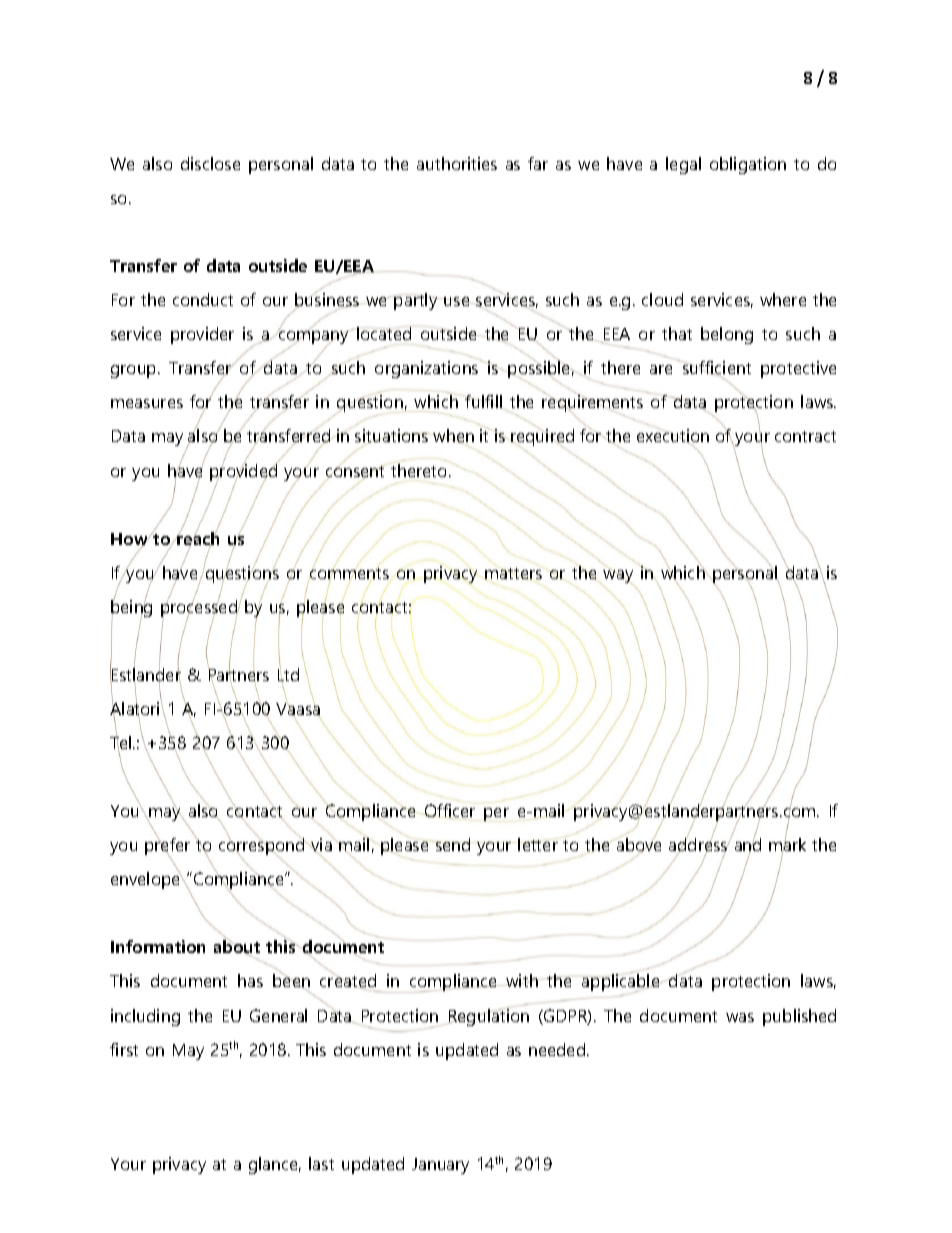 The image size is (952, 1233). Describe the element at coordinates (457, 163) in the page. I see `authorities` at that location.
